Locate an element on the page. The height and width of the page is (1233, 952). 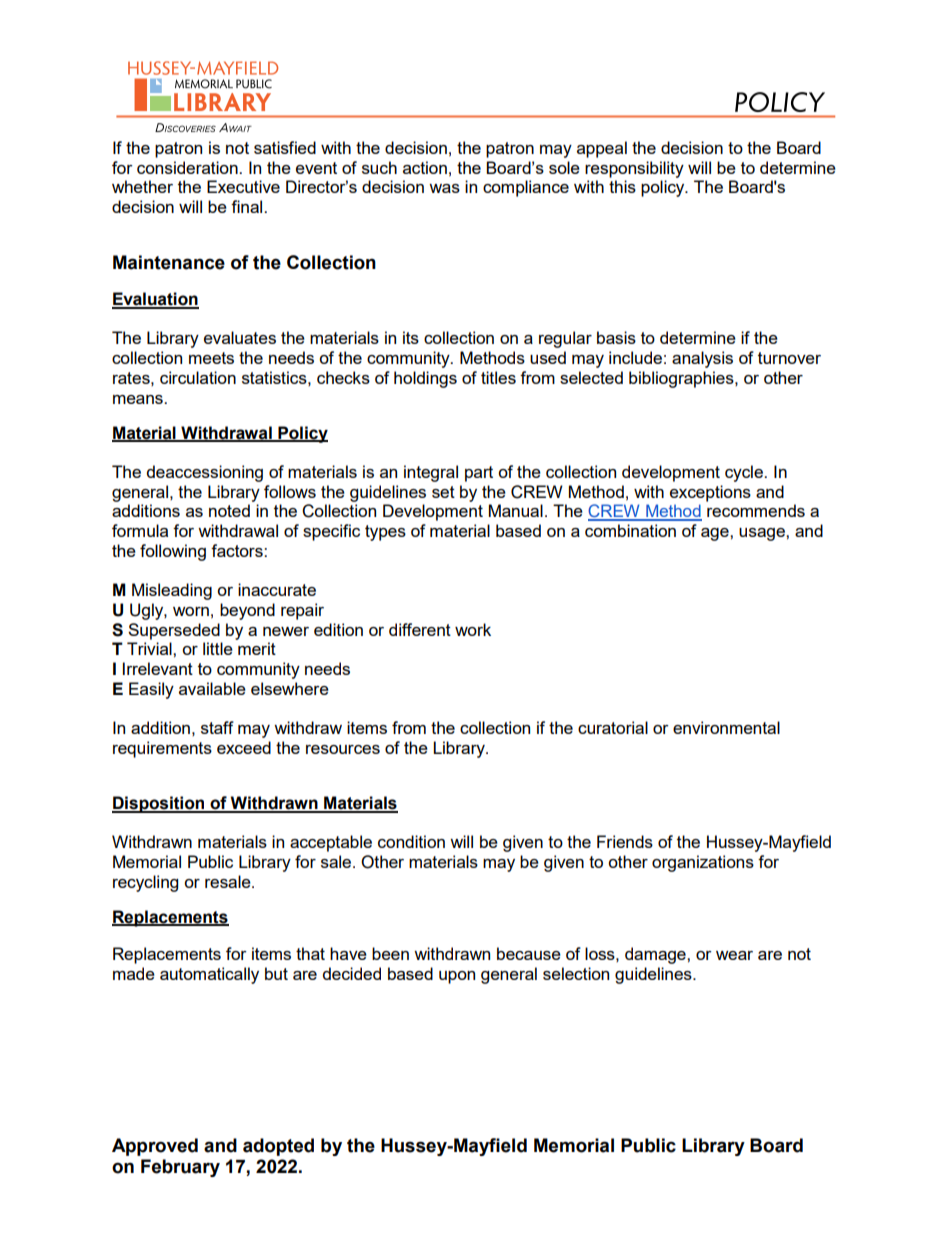
was is located at coordinates (444, 188).
